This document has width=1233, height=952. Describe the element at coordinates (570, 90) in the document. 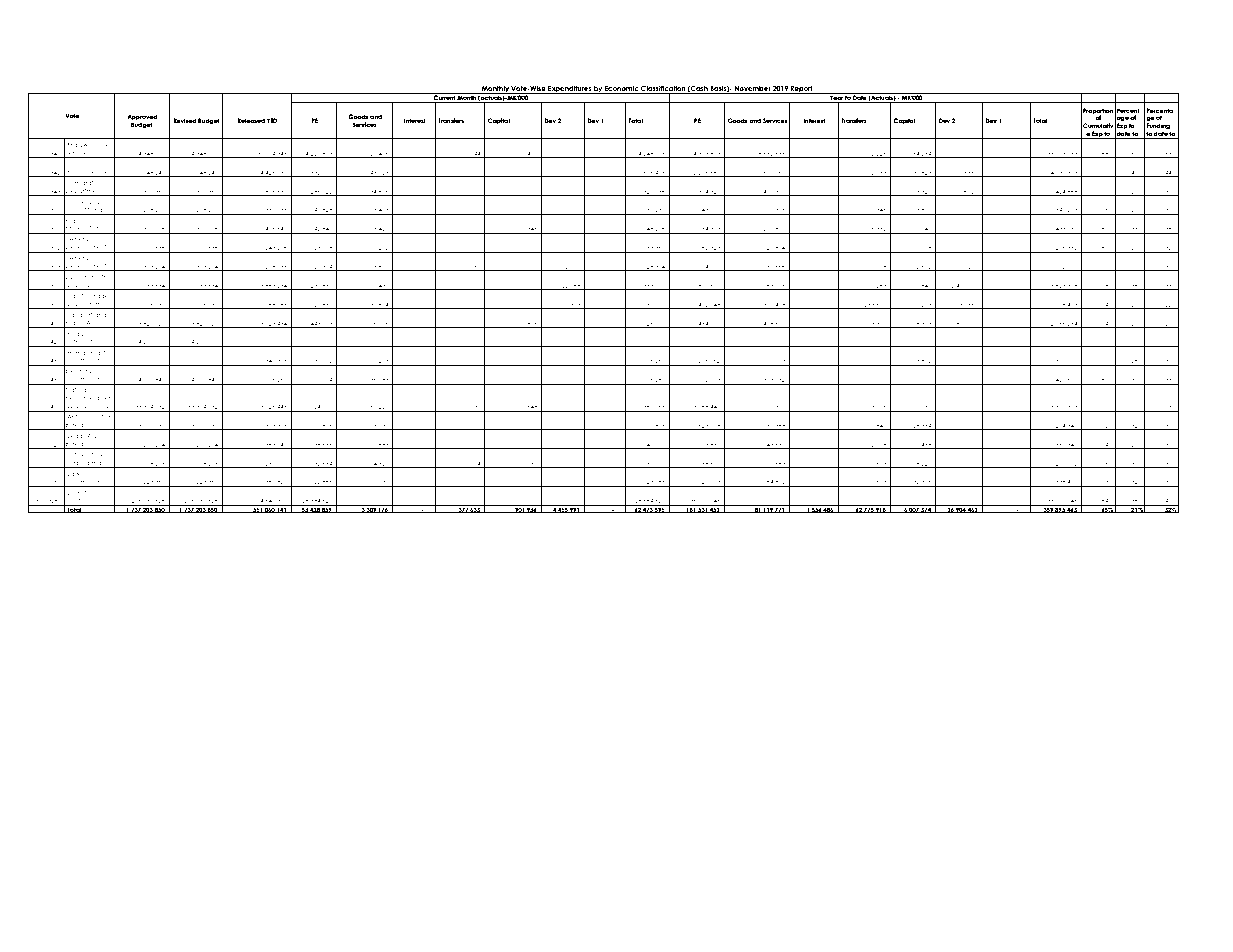

I see `Expenditures` at that location.
